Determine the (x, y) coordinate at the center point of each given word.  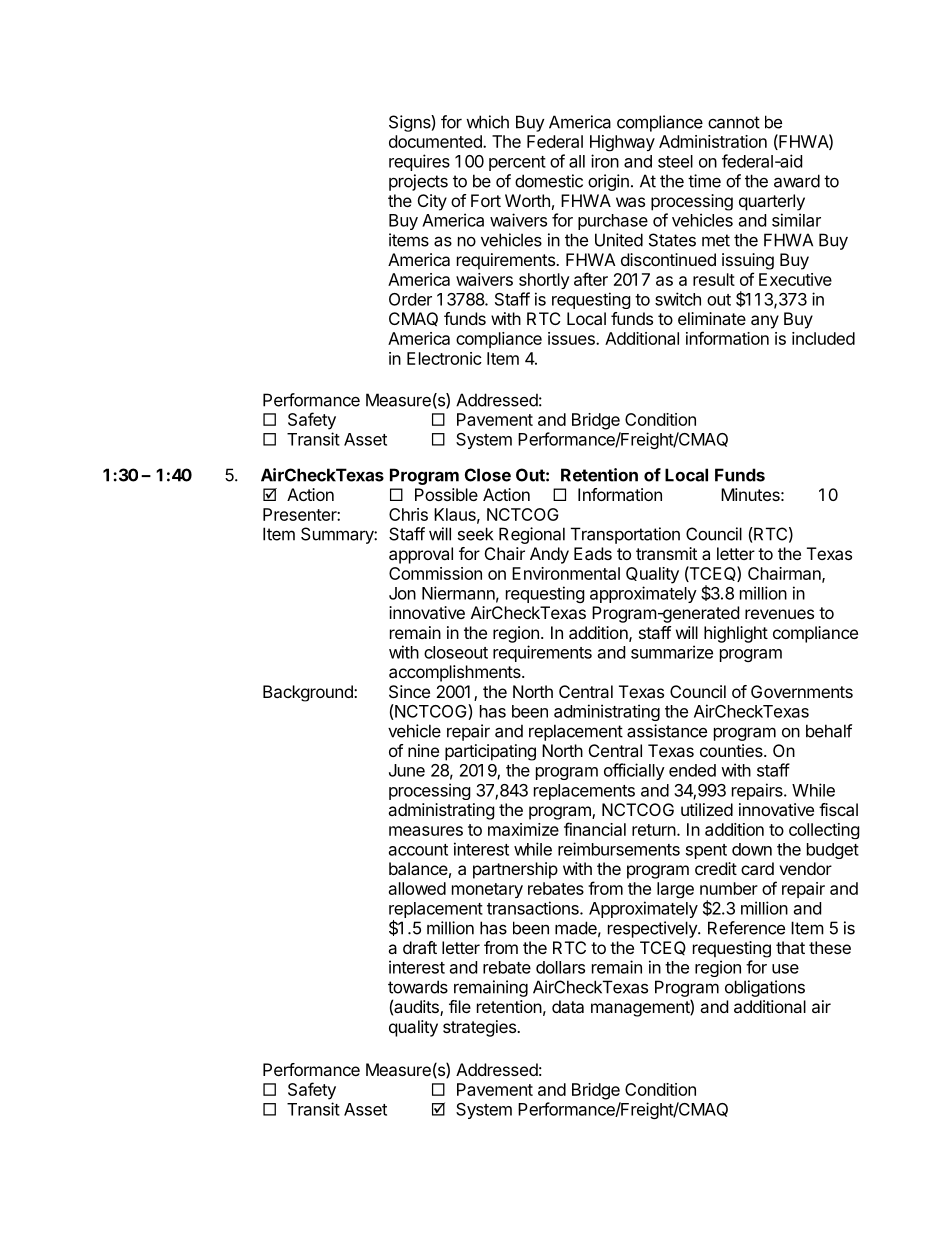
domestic (549, 181)
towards (418, 987)
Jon (402, 593)
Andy (549, 555)
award (797, 181)
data (568, 1006)
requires (419, 162)
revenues (779, 614)
